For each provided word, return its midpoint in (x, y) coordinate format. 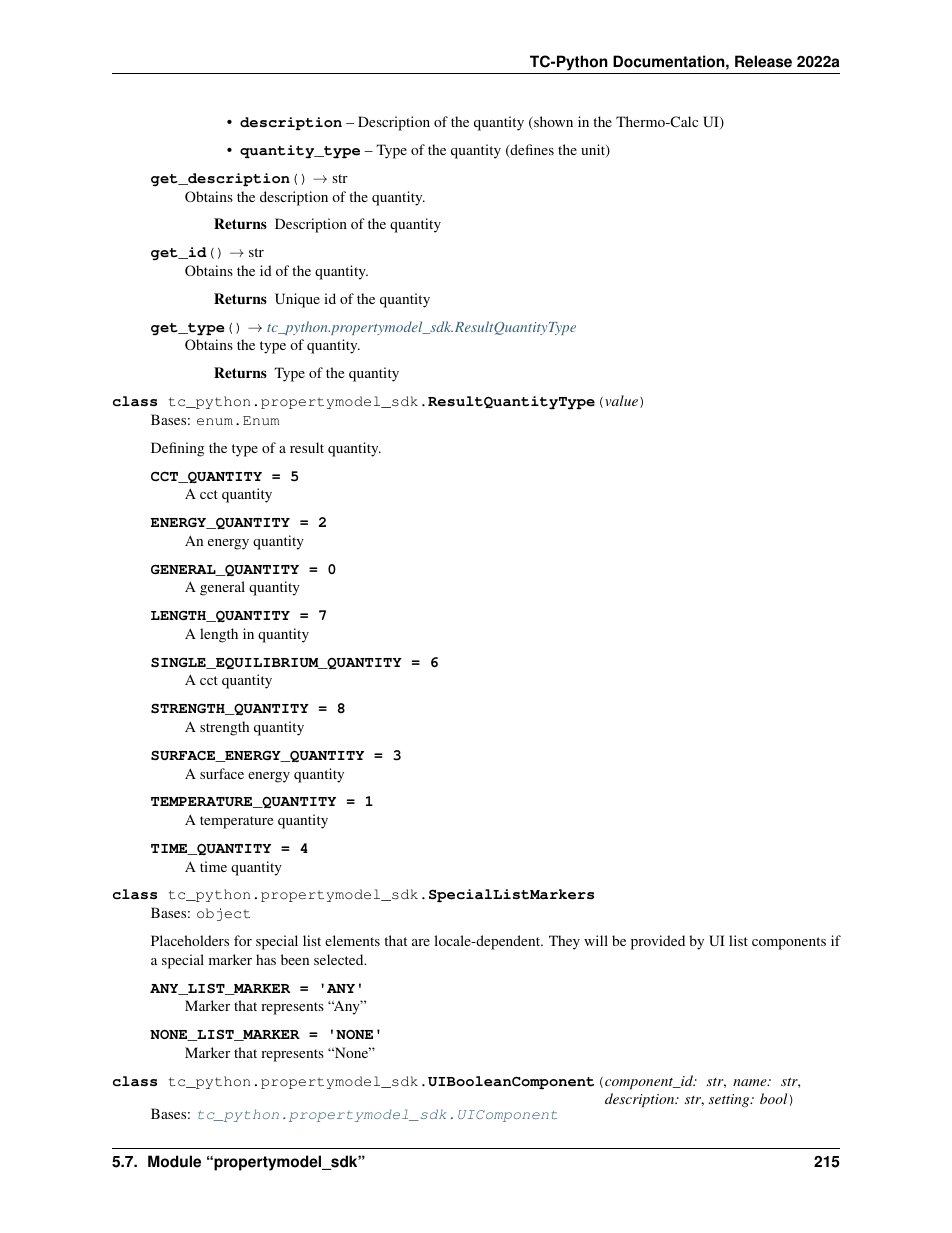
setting (730, 1100)
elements (352, 940)
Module (174, 1161)
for (243, 940)
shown (552, 123)
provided (658, 942)
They (564, 942)
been (295, 959)
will (596, 940)
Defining (177, 449)
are (421, 942)
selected (340, 959)
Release (763, 61)
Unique (297, 300)
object (223, 914)
